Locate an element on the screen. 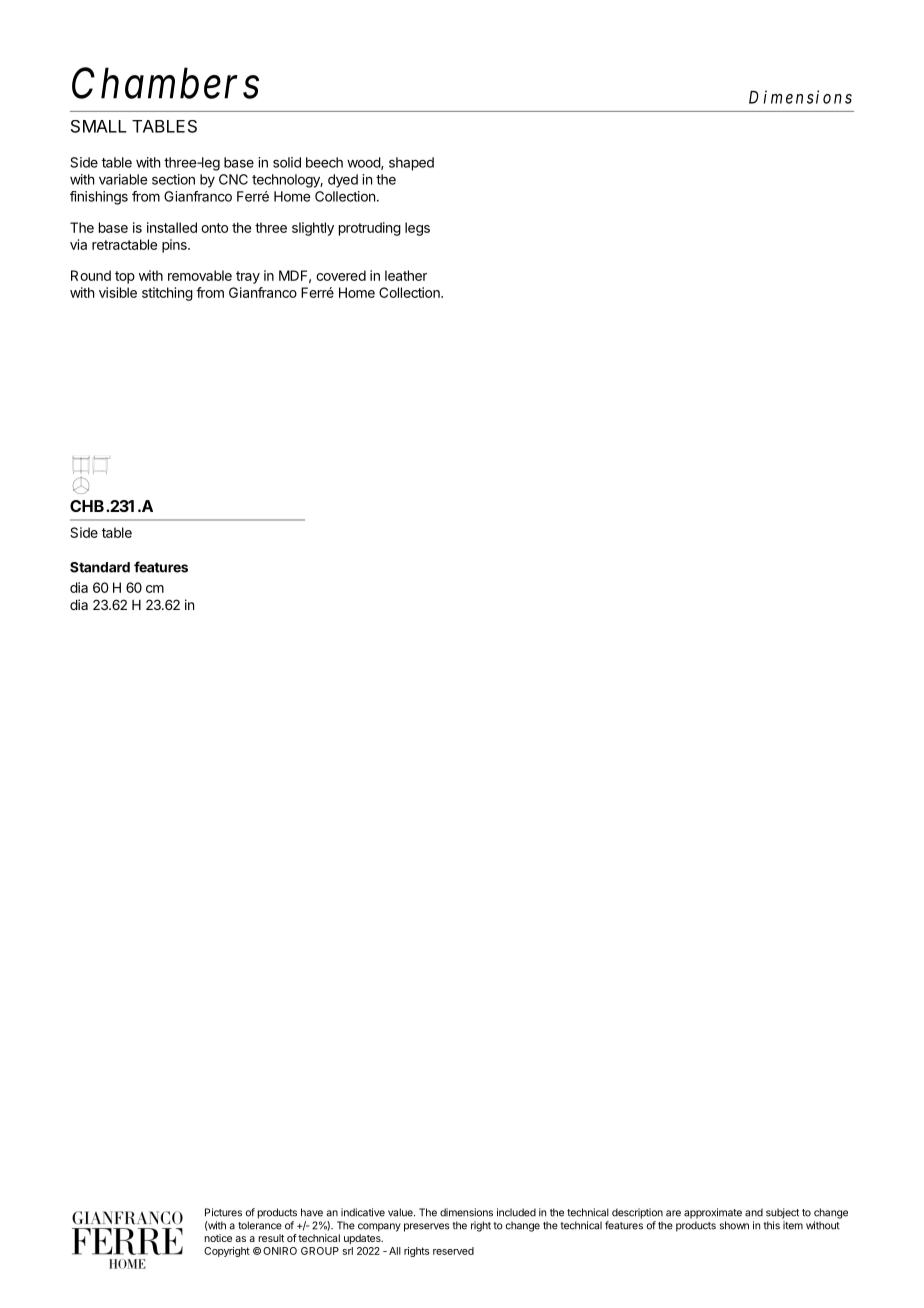 Image resolution: width=924 pixels, height=1308 pixels. indicative is located at coordinates (363, 1212).
